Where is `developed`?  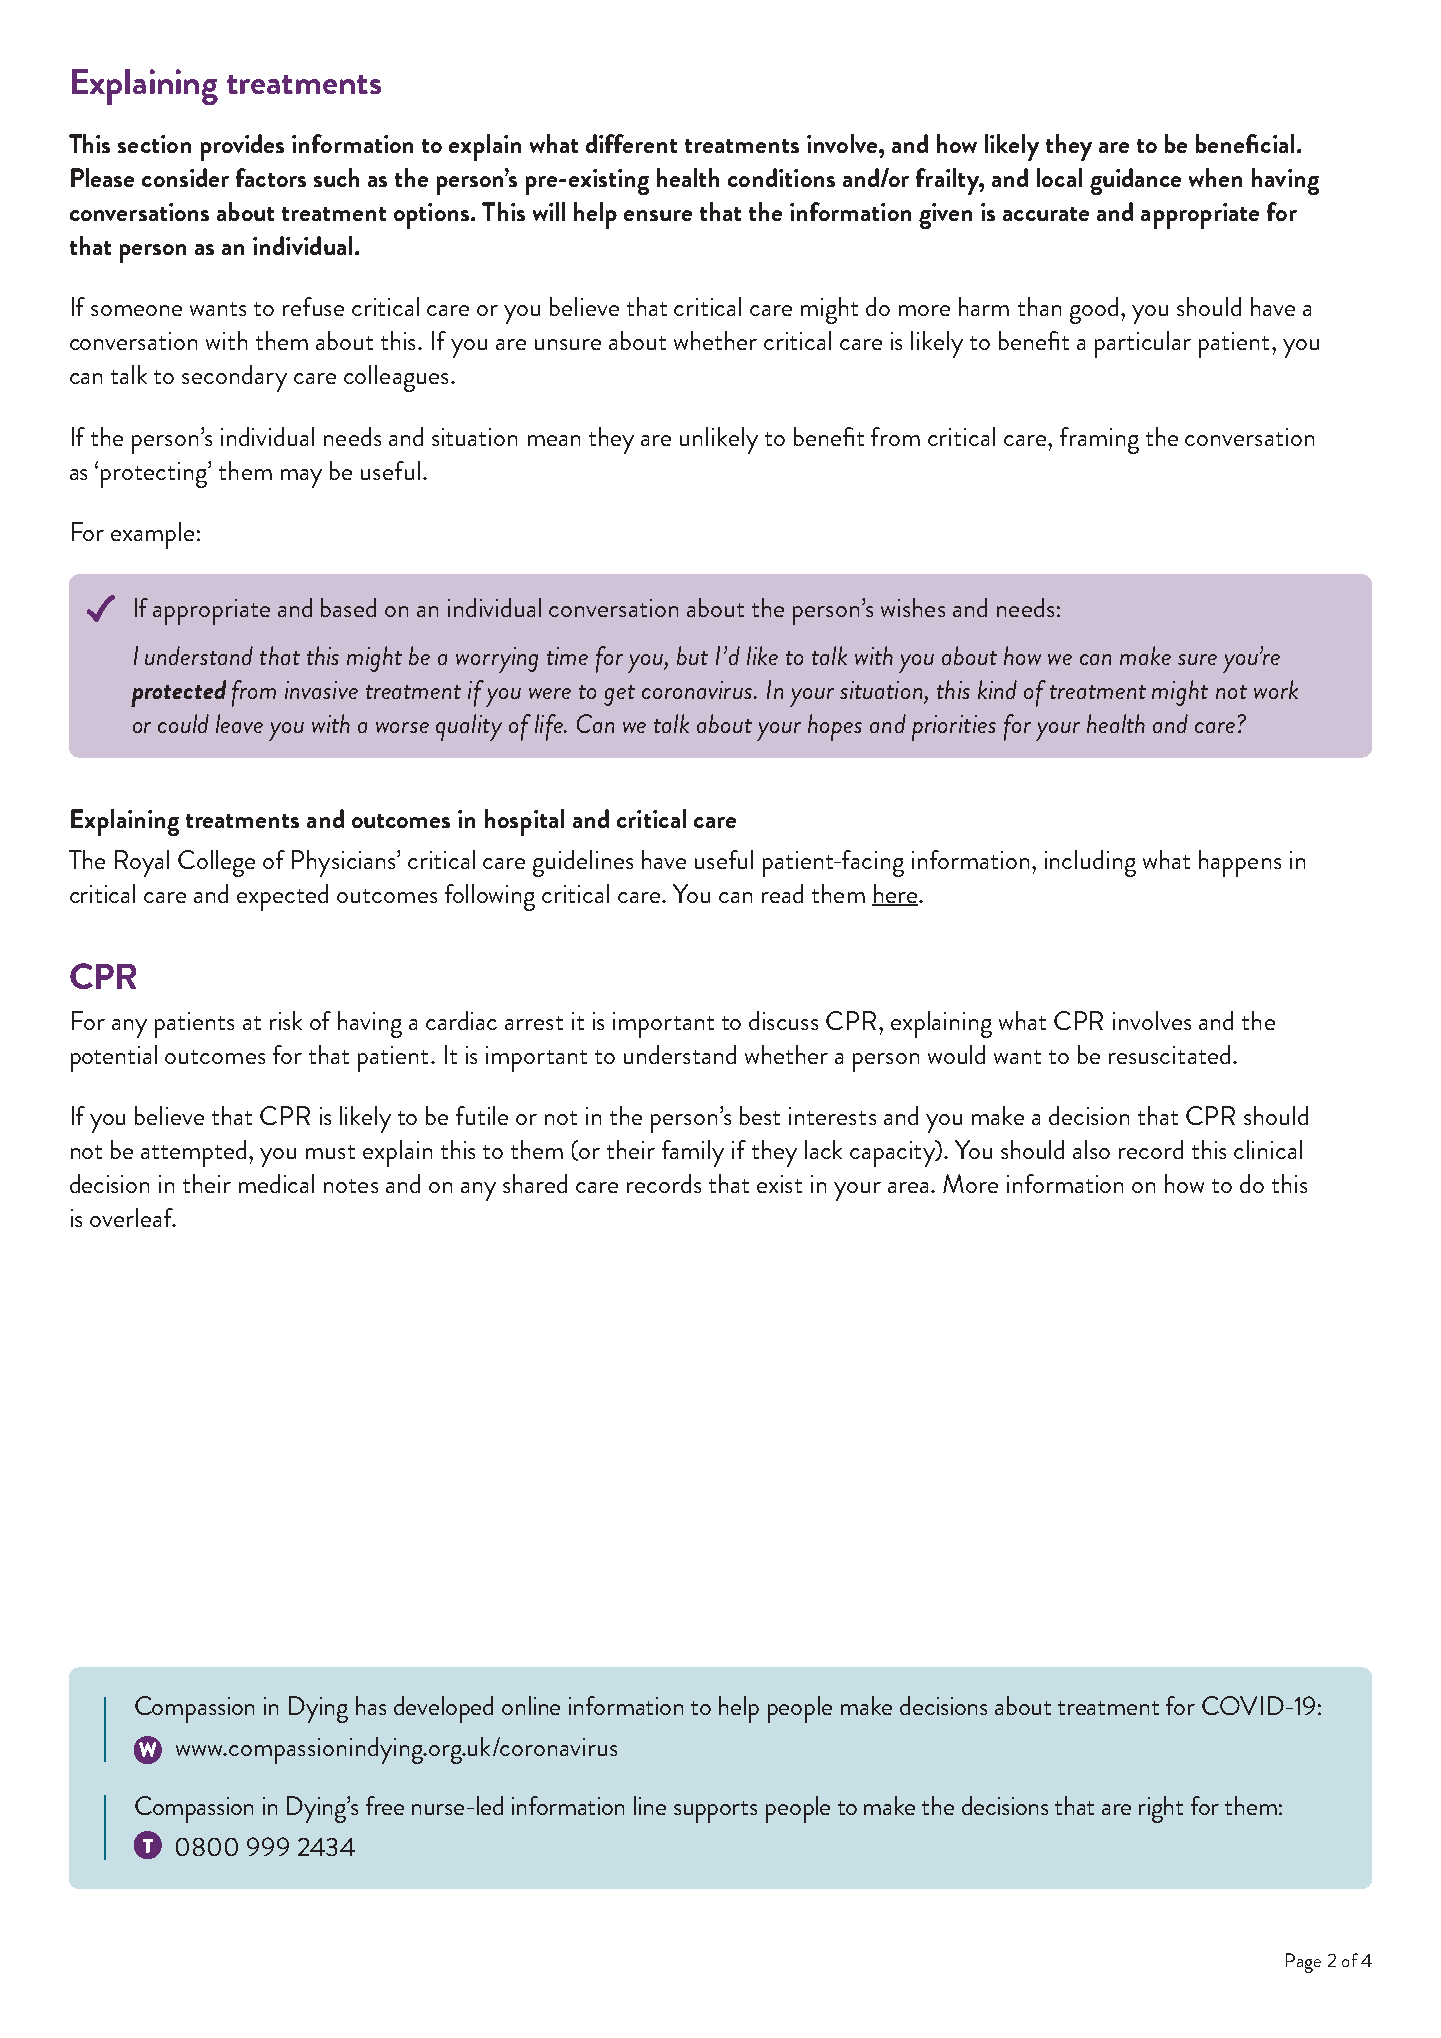
developed is located at coordinates (443, 1709).
